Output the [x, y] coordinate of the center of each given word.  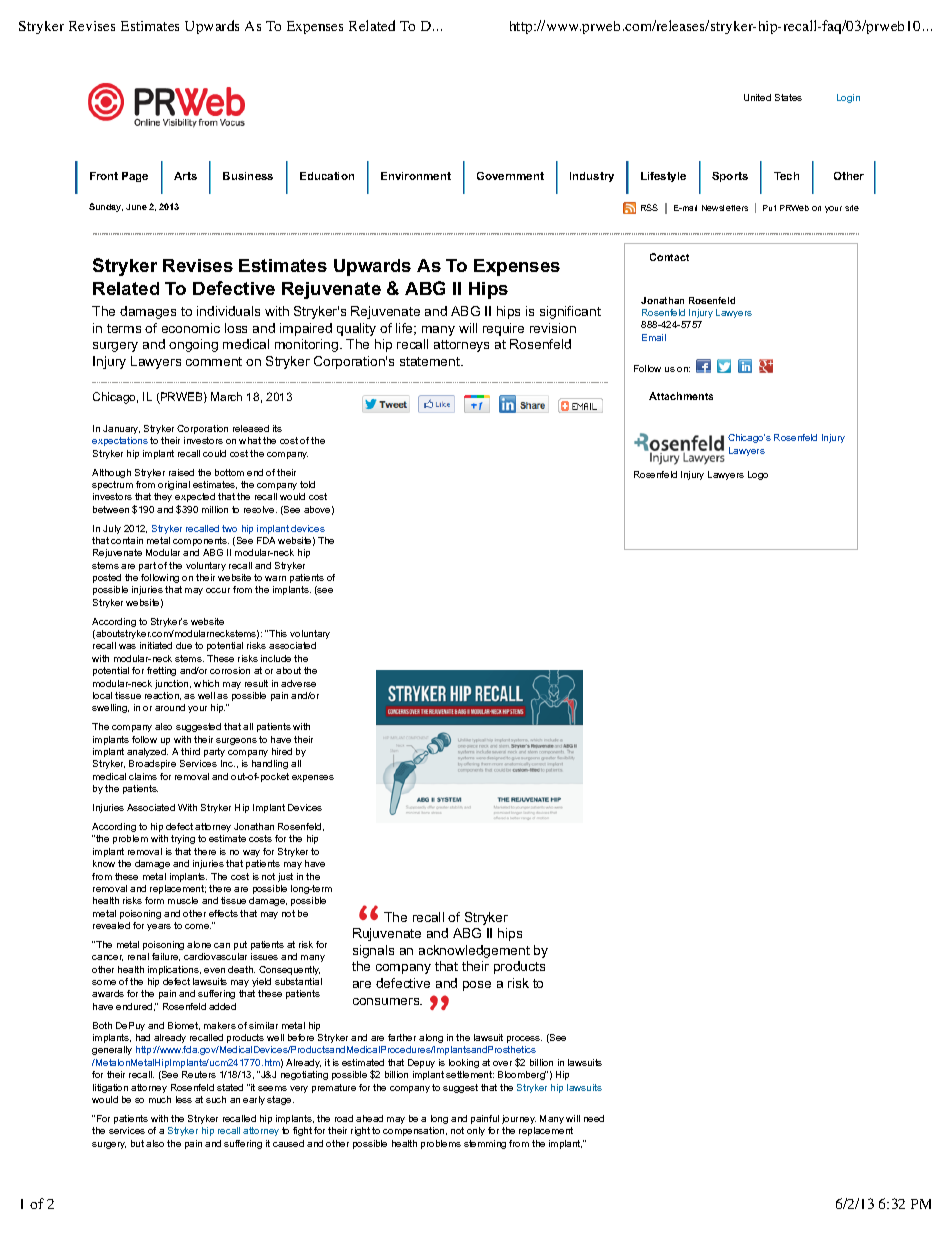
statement [431, 361]
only [476, 1131]
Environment [416, 176]
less [184, 1099]
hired [282, 751]
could [214, 453]
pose [477, 986]
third [190, 751]
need [594, 1118]
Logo [758, 475]
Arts [185, 176]
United [757, 97]
